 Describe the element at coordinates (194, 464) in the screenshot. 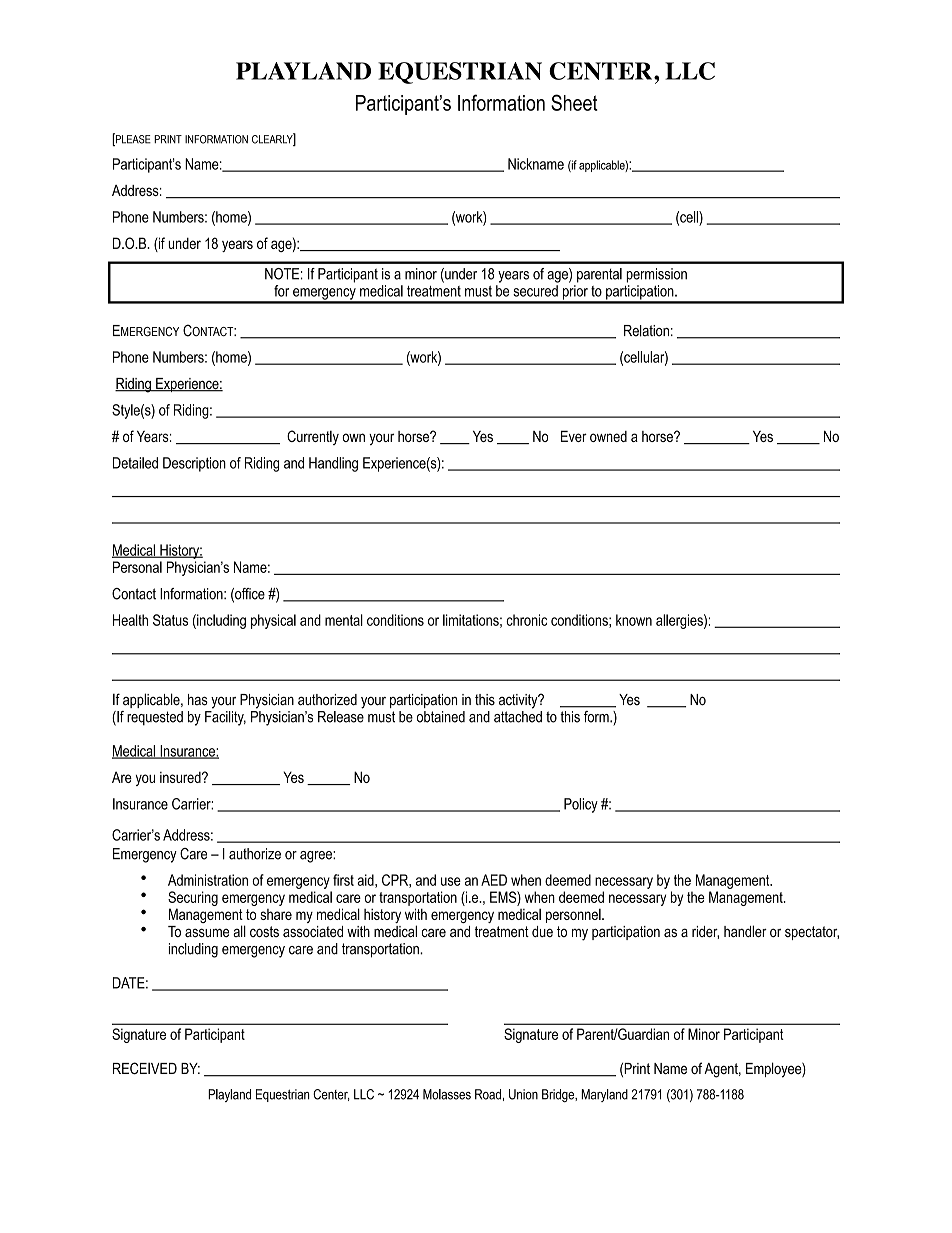

I see `Description` at that location.
